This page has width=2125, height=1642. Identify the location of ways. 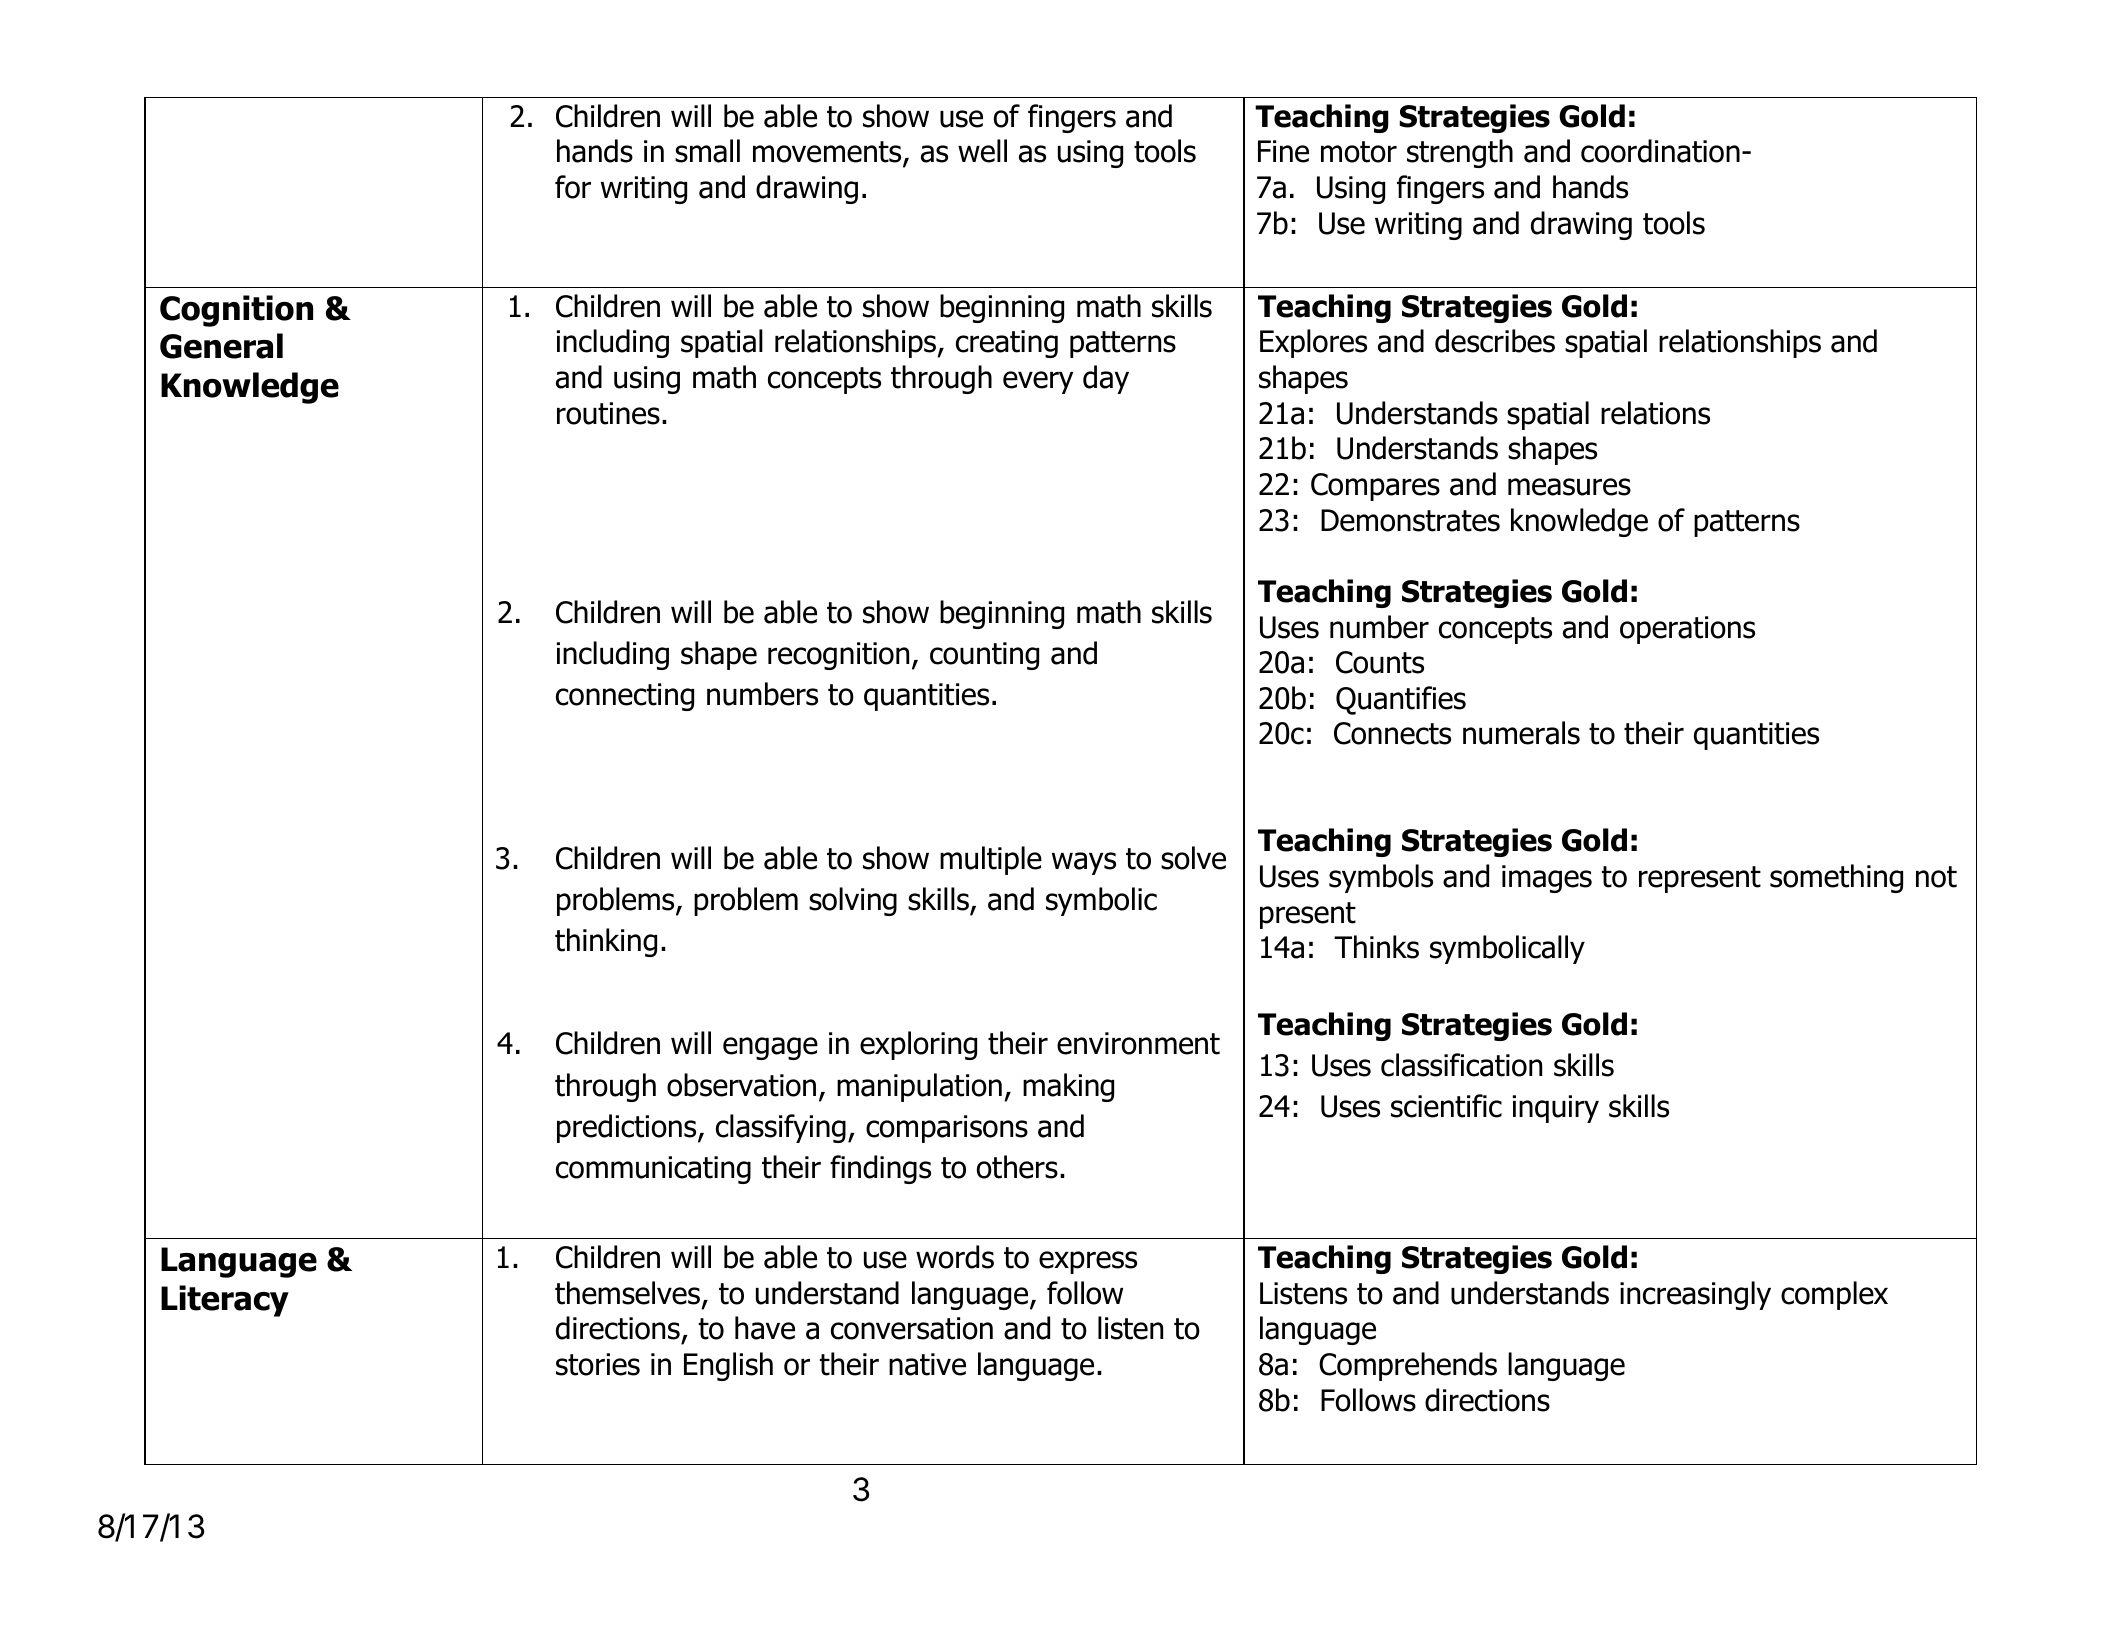
(1084, 863).
